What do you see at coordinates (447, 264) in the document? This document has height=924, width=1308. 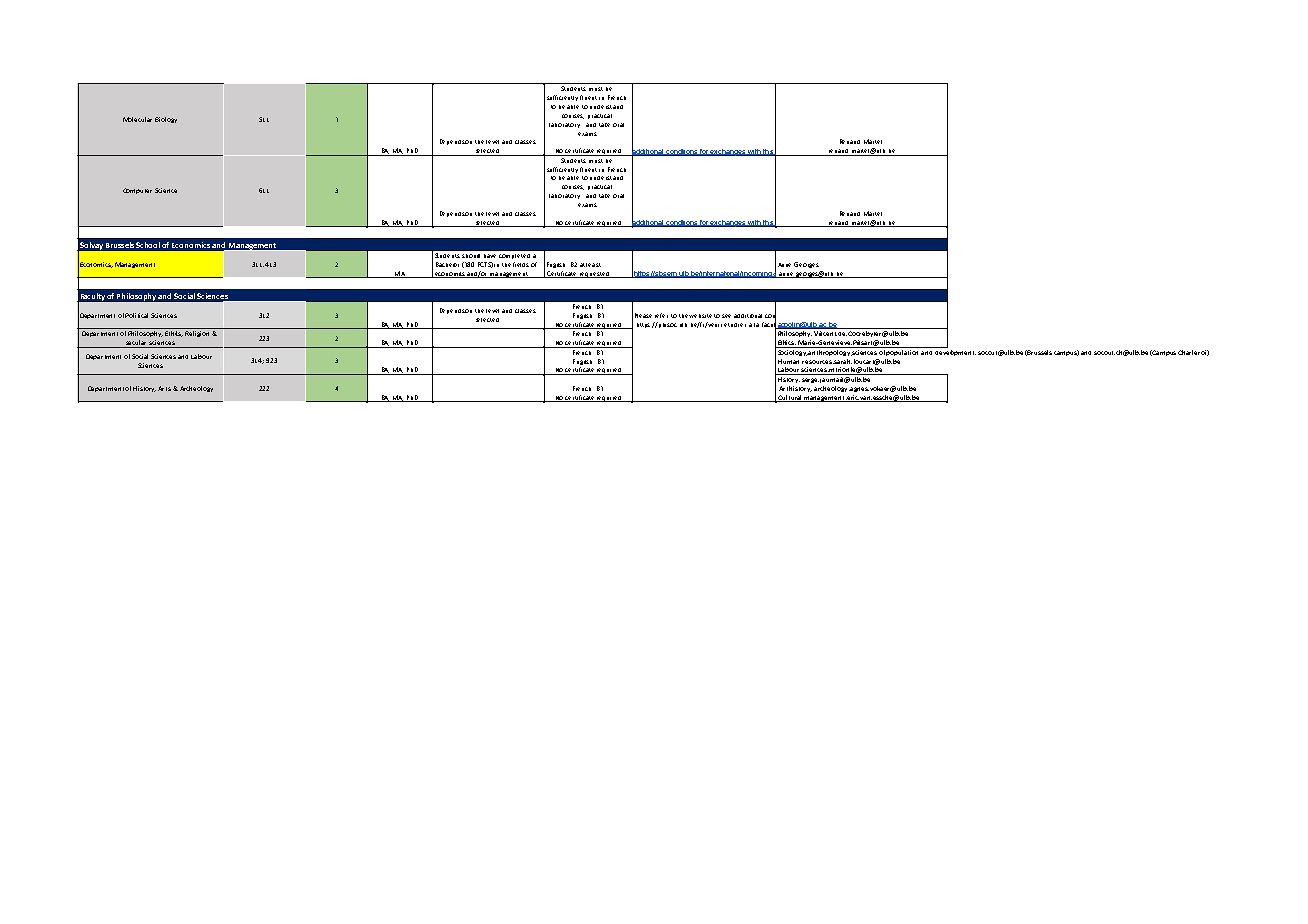 I see `Bachelor` at bounding box center [447, 264].
